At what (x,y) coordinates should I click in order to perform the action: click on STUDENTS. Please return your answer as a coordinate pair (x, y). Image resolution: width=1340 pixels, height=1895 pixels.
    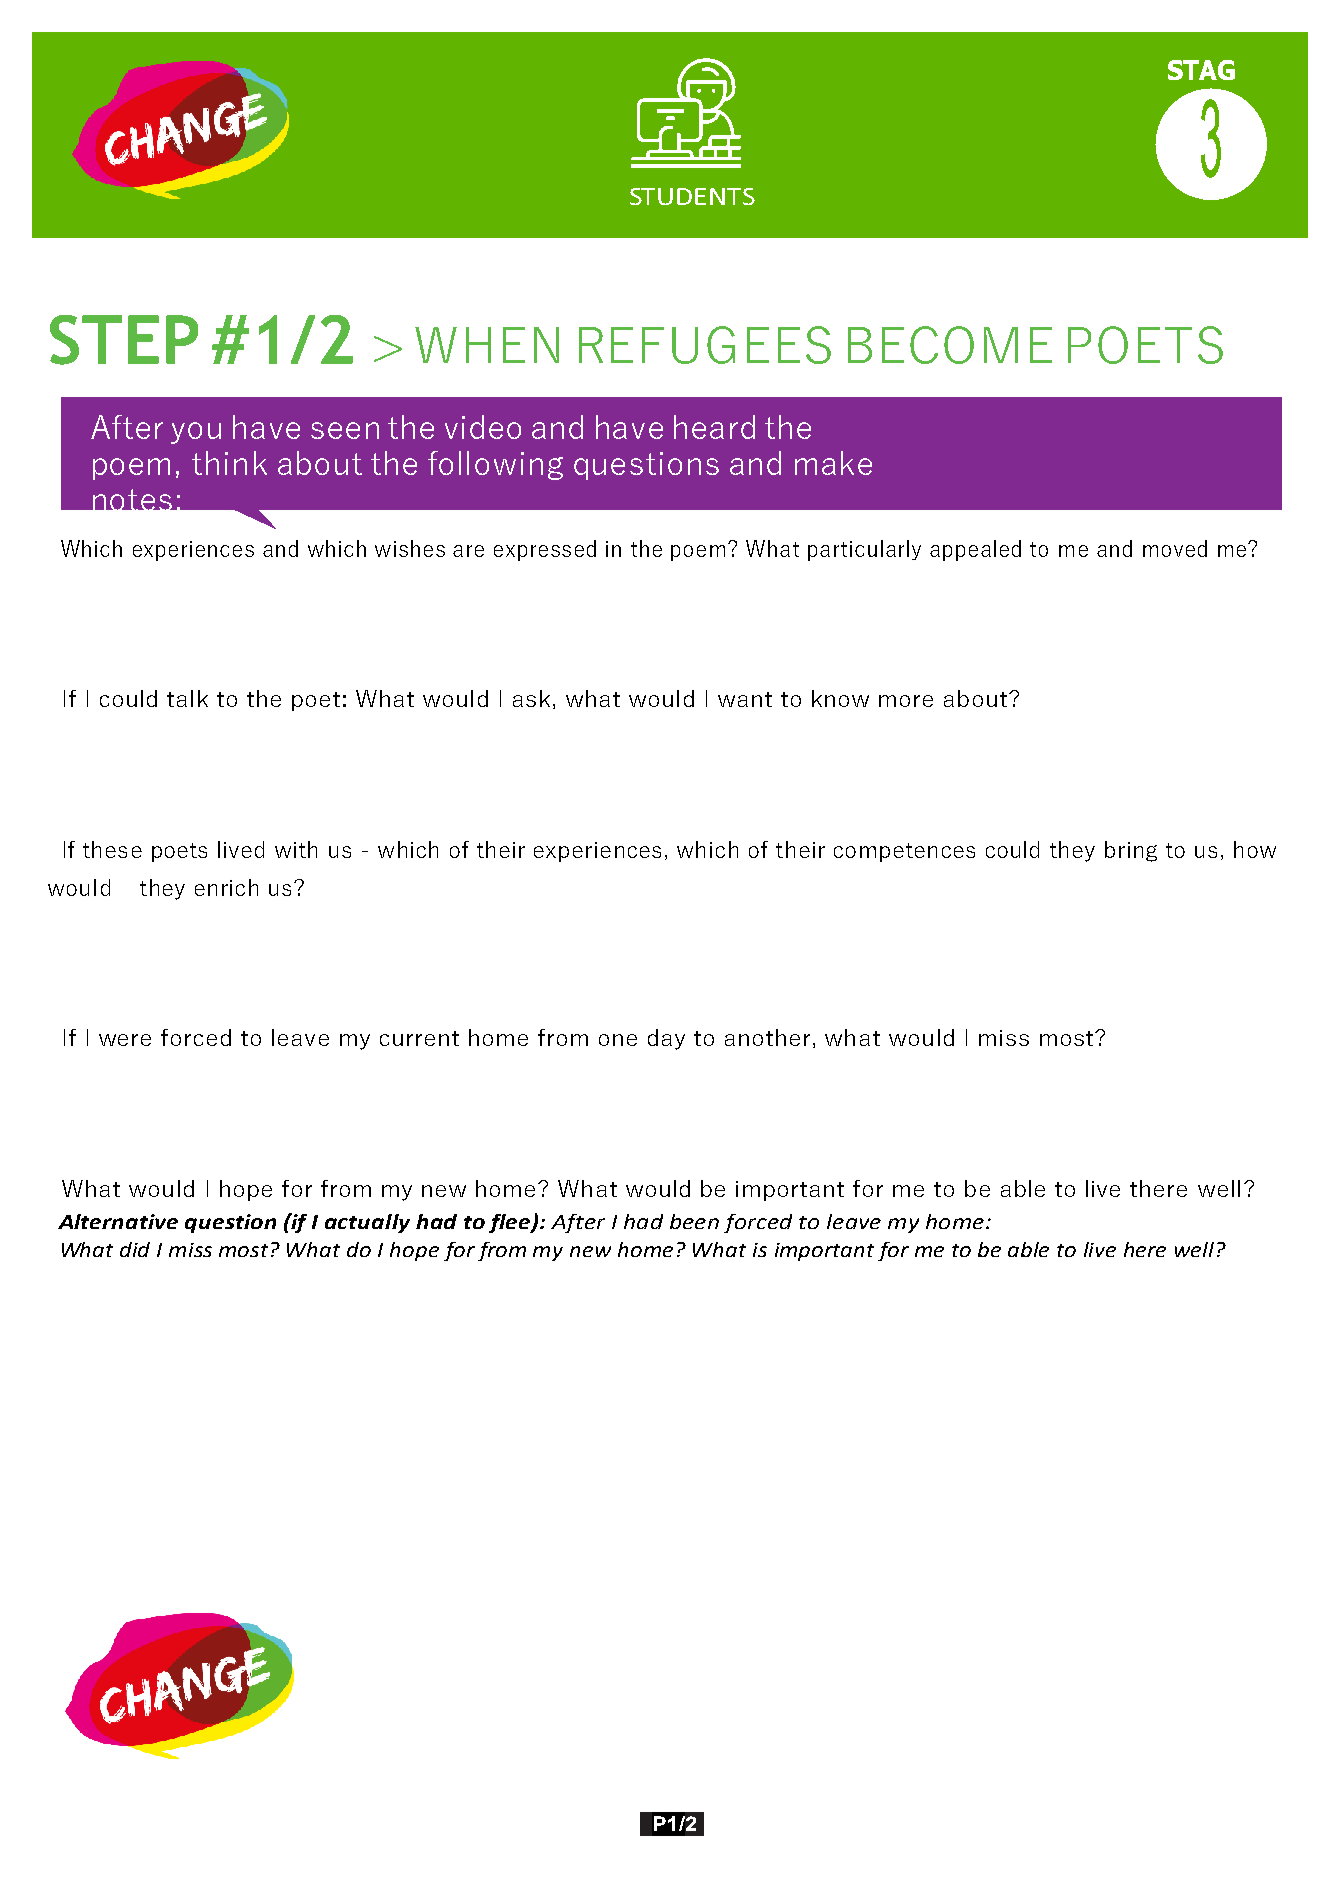
    Looking at the image, I should click on (692, 196).
